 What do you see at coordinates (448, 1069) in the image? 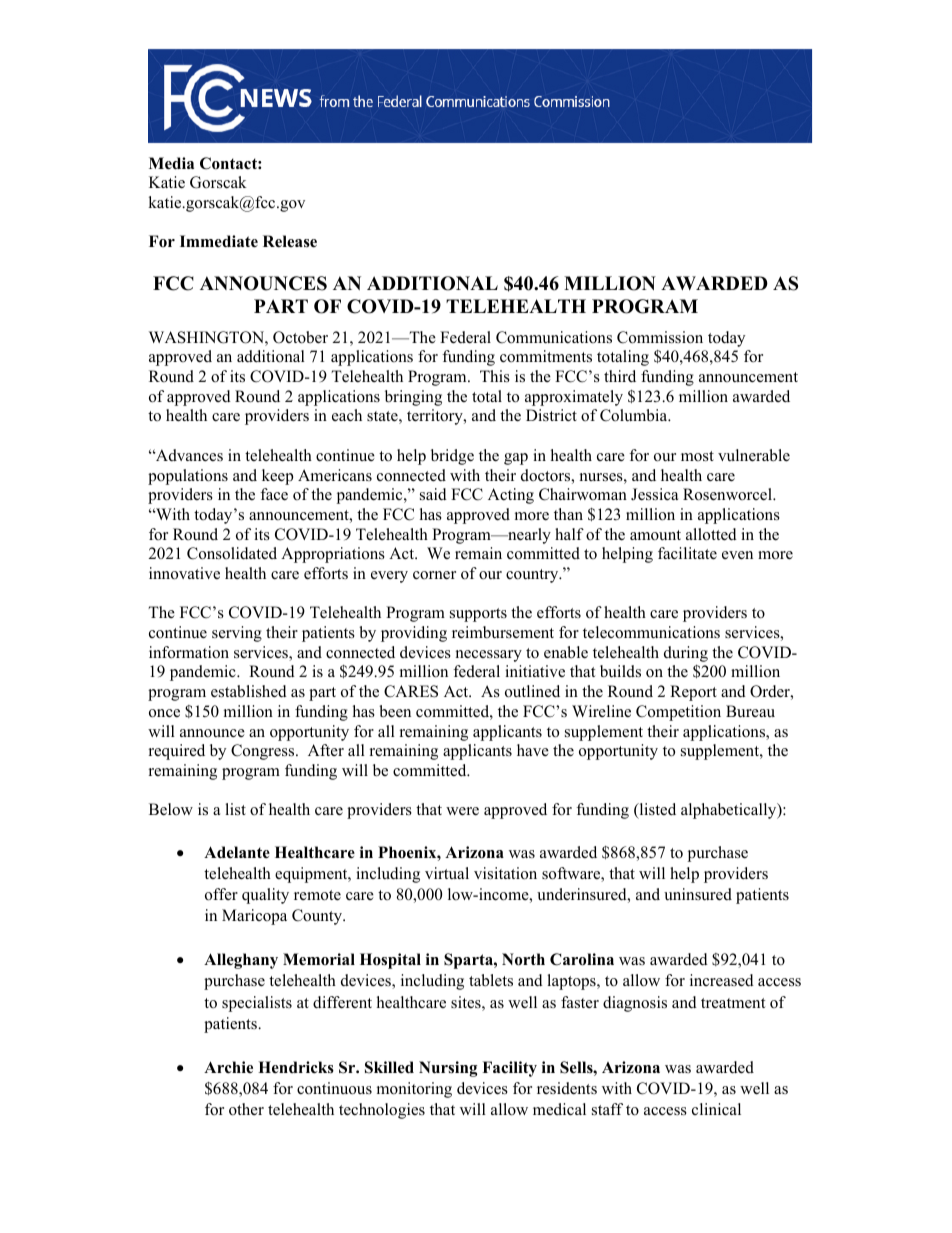
I see `Nursing` at bounding box center [448, 1069].
